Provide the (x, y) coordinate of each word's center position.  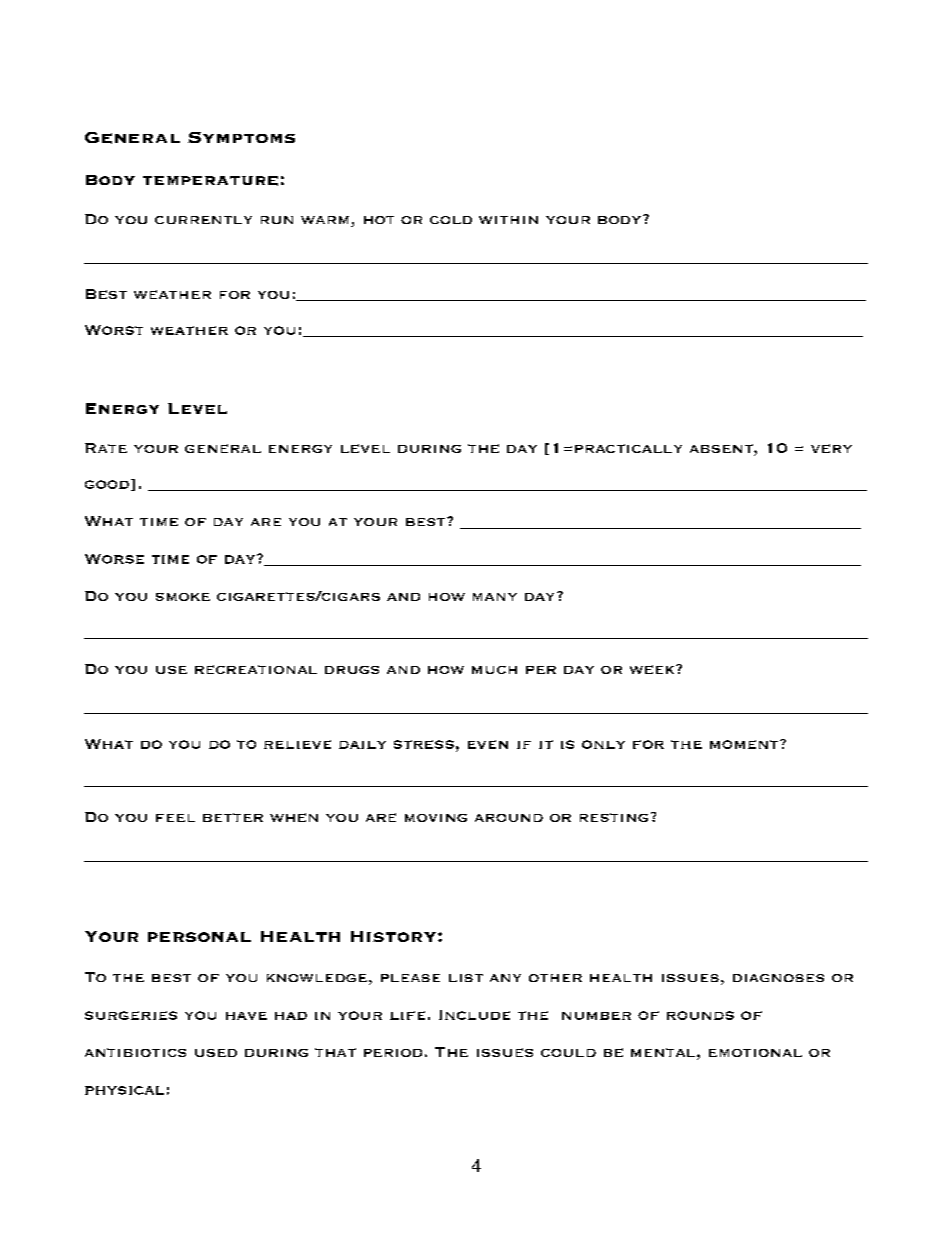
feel (175, 818)
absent (722, 450)
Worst (114, 330)
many (495, 597)
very (831, 448)
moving (436, 818)
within (508, 220)
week (653, 669)
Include (474, 1015)
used (216, 1053)
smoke (183, 597)
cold (451, 220)
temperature (210, 181)
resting (614, 817)
